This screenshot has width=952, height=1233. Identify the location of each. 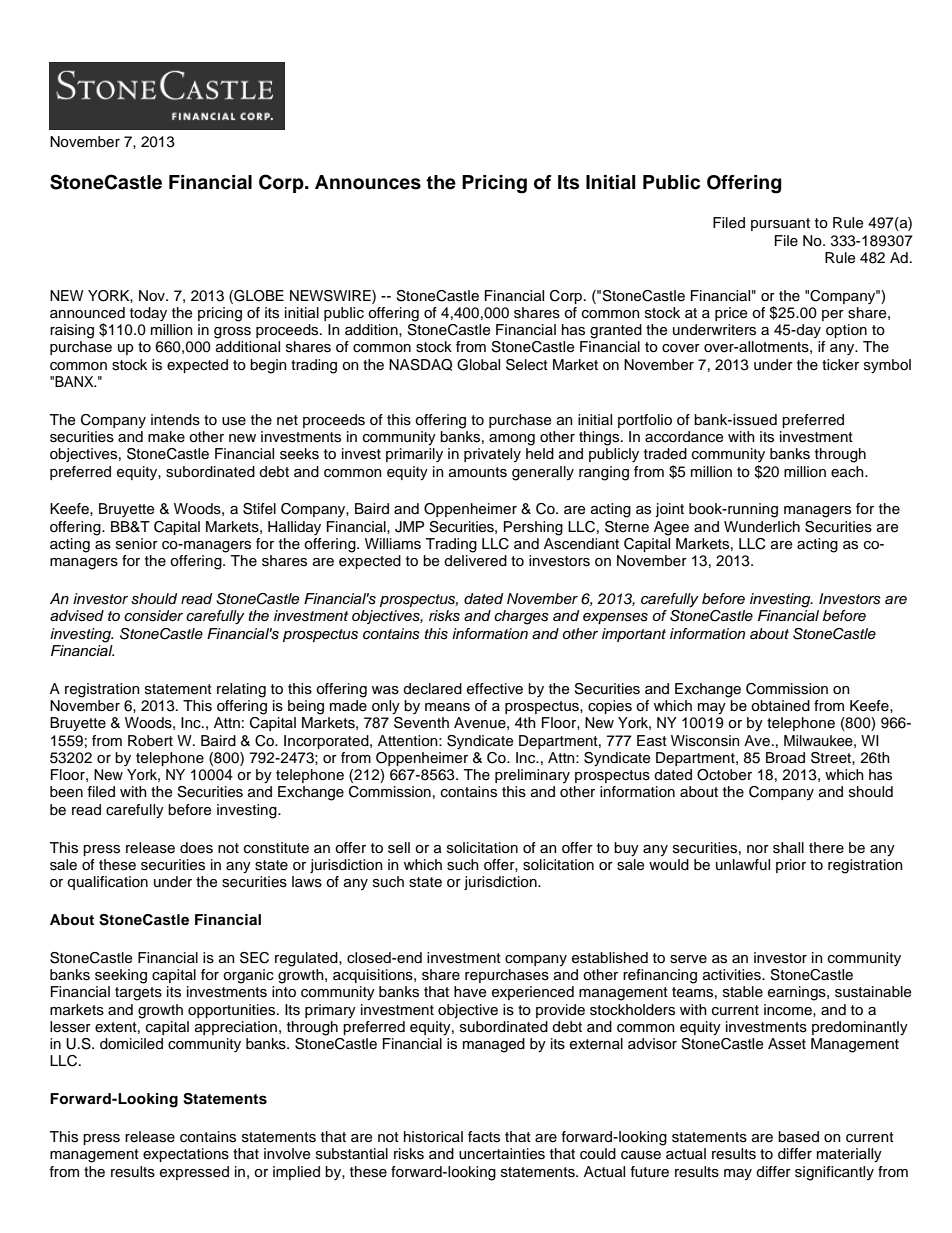
(848, 472).
